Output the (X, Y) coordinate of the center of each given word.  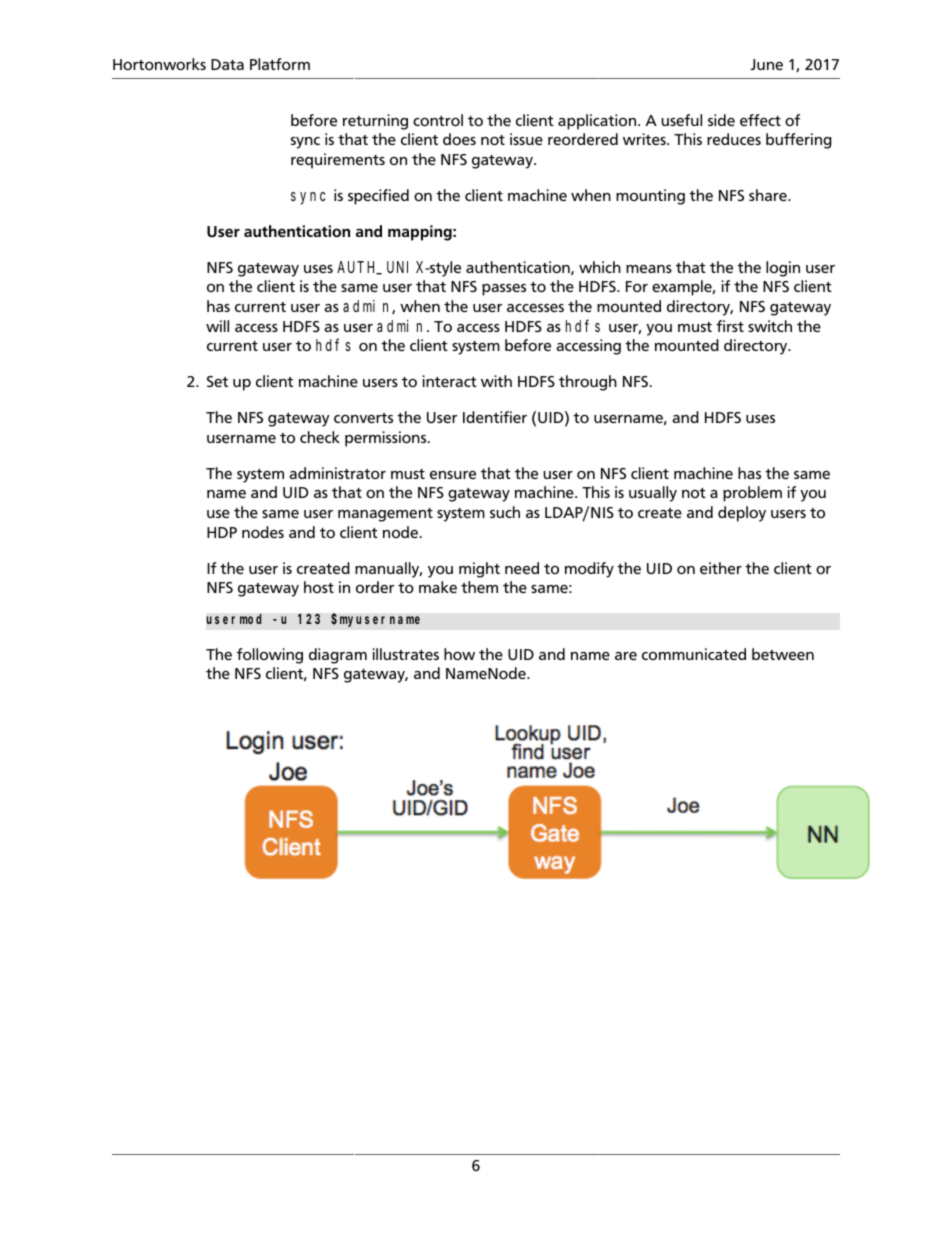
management (385, 515)
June (766, 64)
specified (378, 197)
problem (752, 494)
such (505, 512)
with (496, 381)
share (769, 195)
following (269, 656)
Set (217, 381)
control (438, 120)
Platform (280, 64)
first (730, 326)
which (600, 267)
